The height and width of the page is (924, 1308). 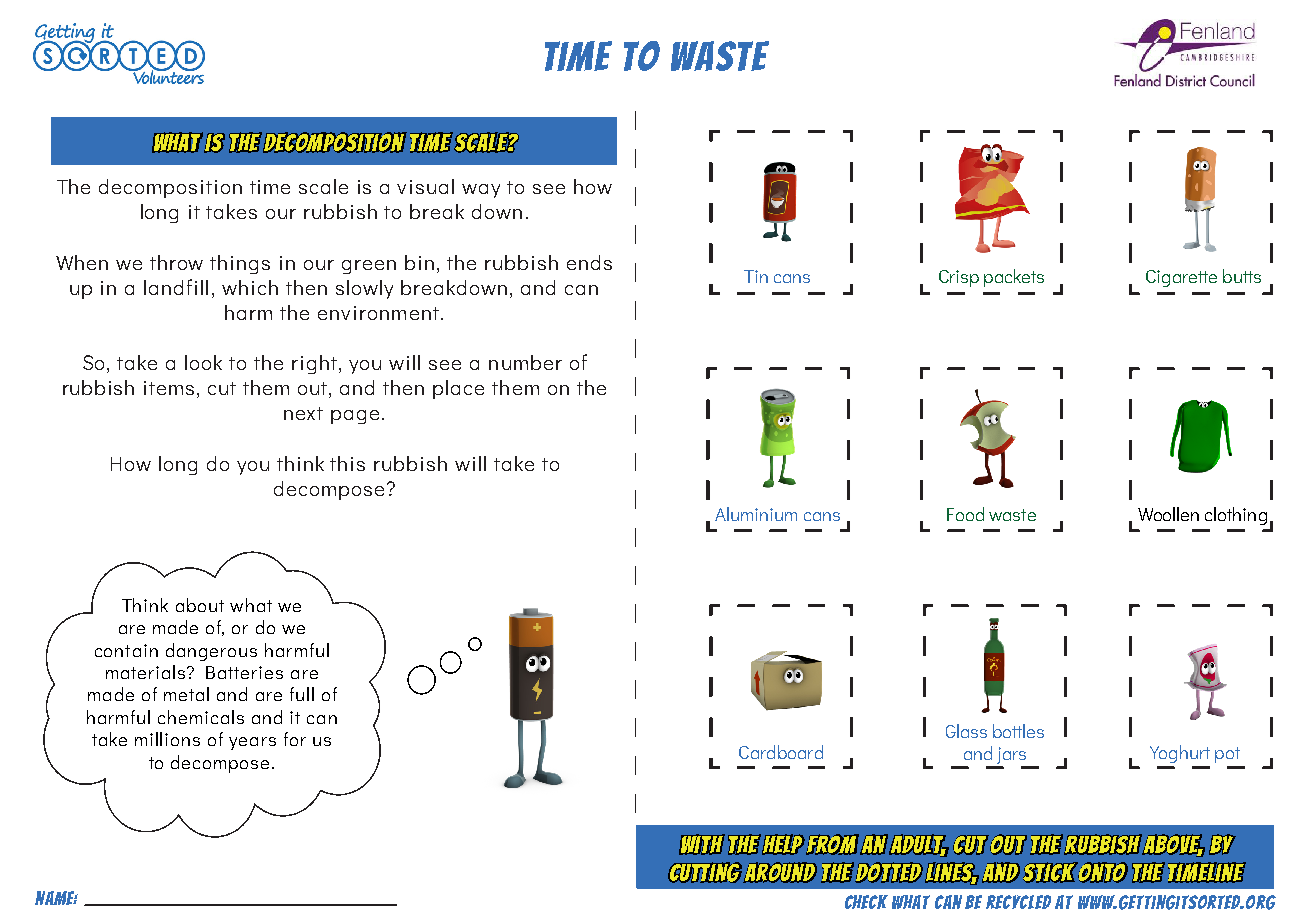 What do you see at coordinates (781, 752) in the page?
I see `Cardboard` at bounding box center [781, 752].
